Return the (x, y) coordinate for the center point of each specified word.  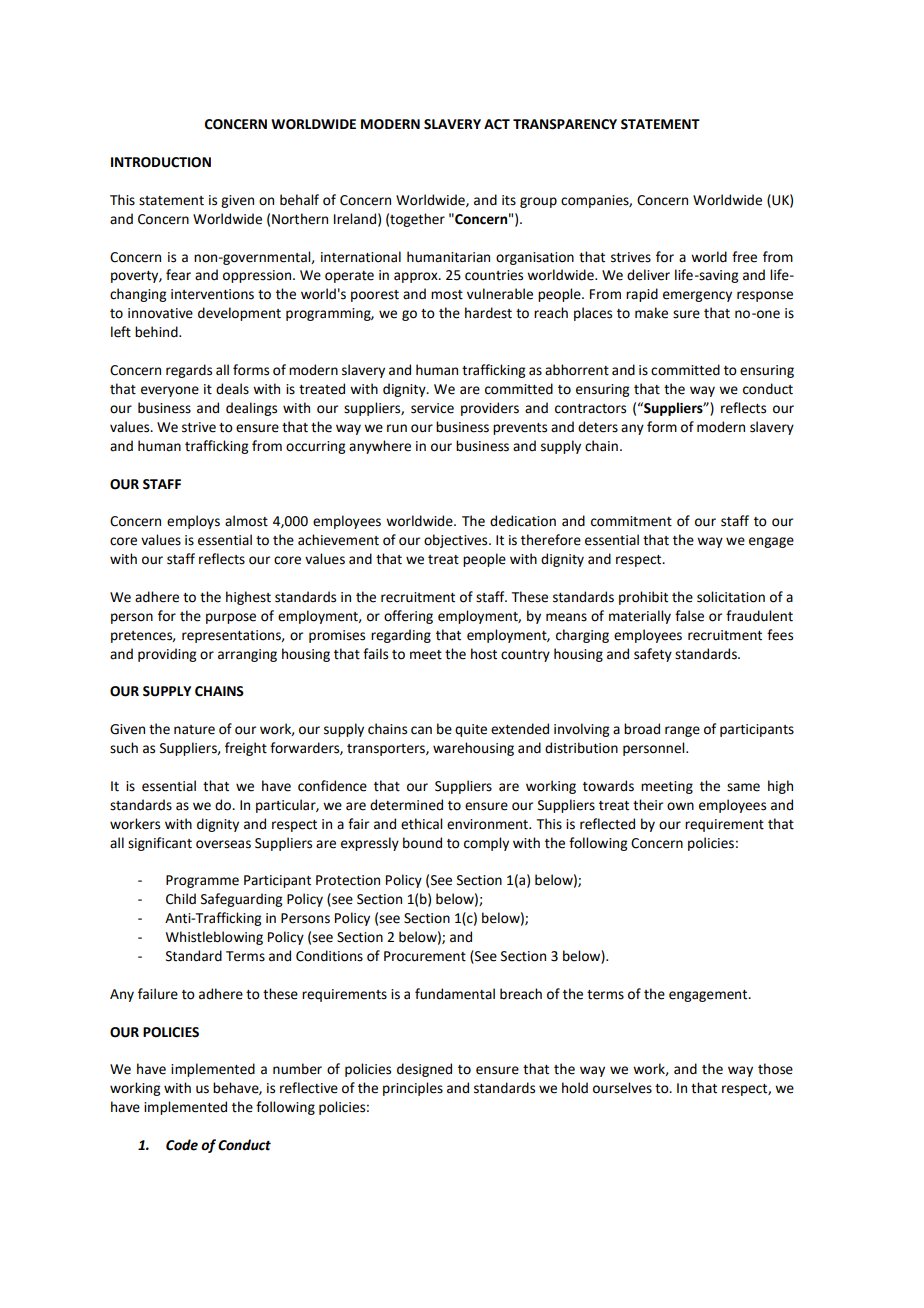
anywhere (380, 447)
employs (193, 522)
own (680, 806)
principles (413, 1089)
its (509, 200)
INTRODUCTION (161, 162)
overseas (223, 844)
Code (182, 1145)
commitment (631, 521)
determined (406, 805)
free (744, 257)
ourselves (622, 1088)
